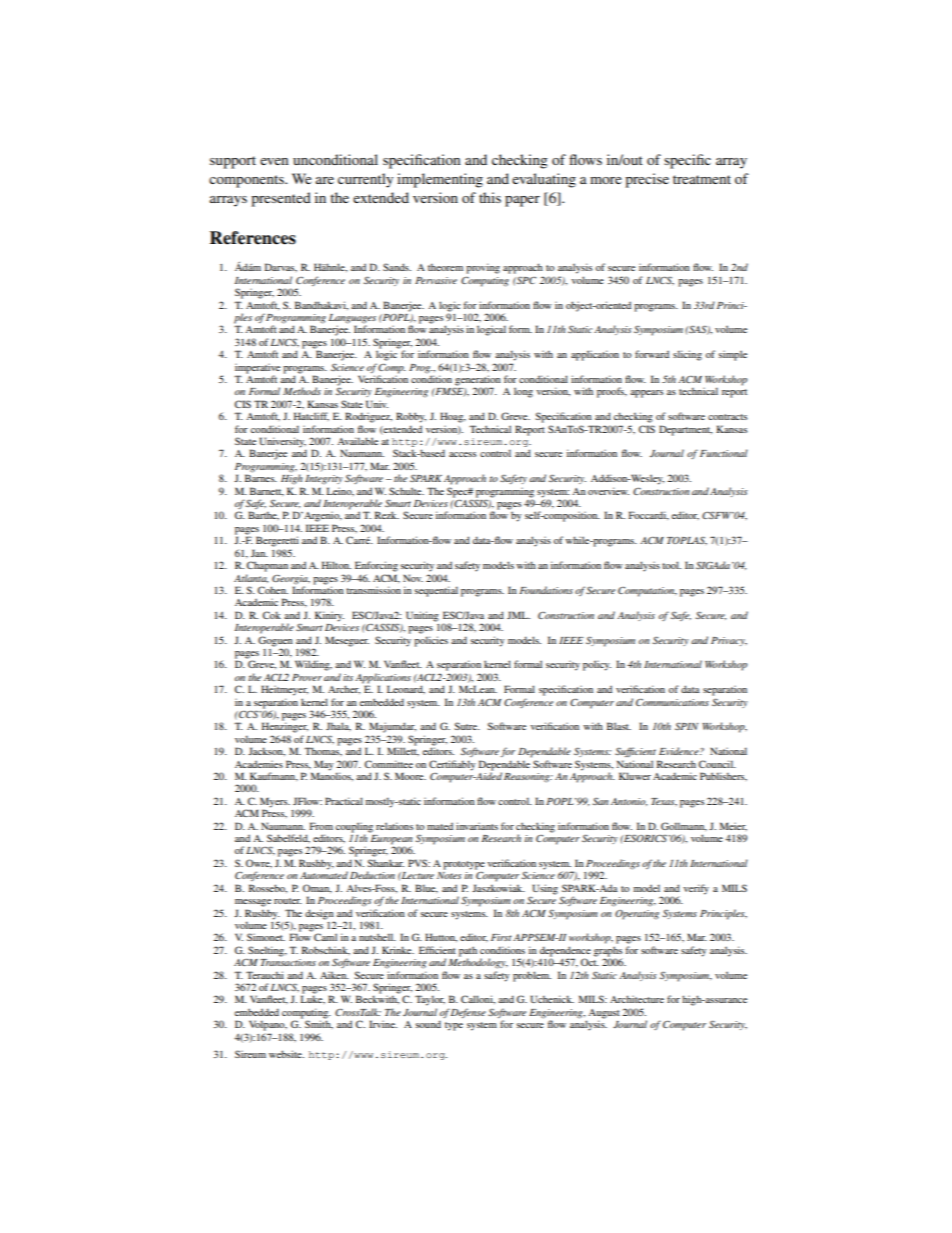 This image has height=1233, width=952. I want to click on Integrity, so click(324, 480).
